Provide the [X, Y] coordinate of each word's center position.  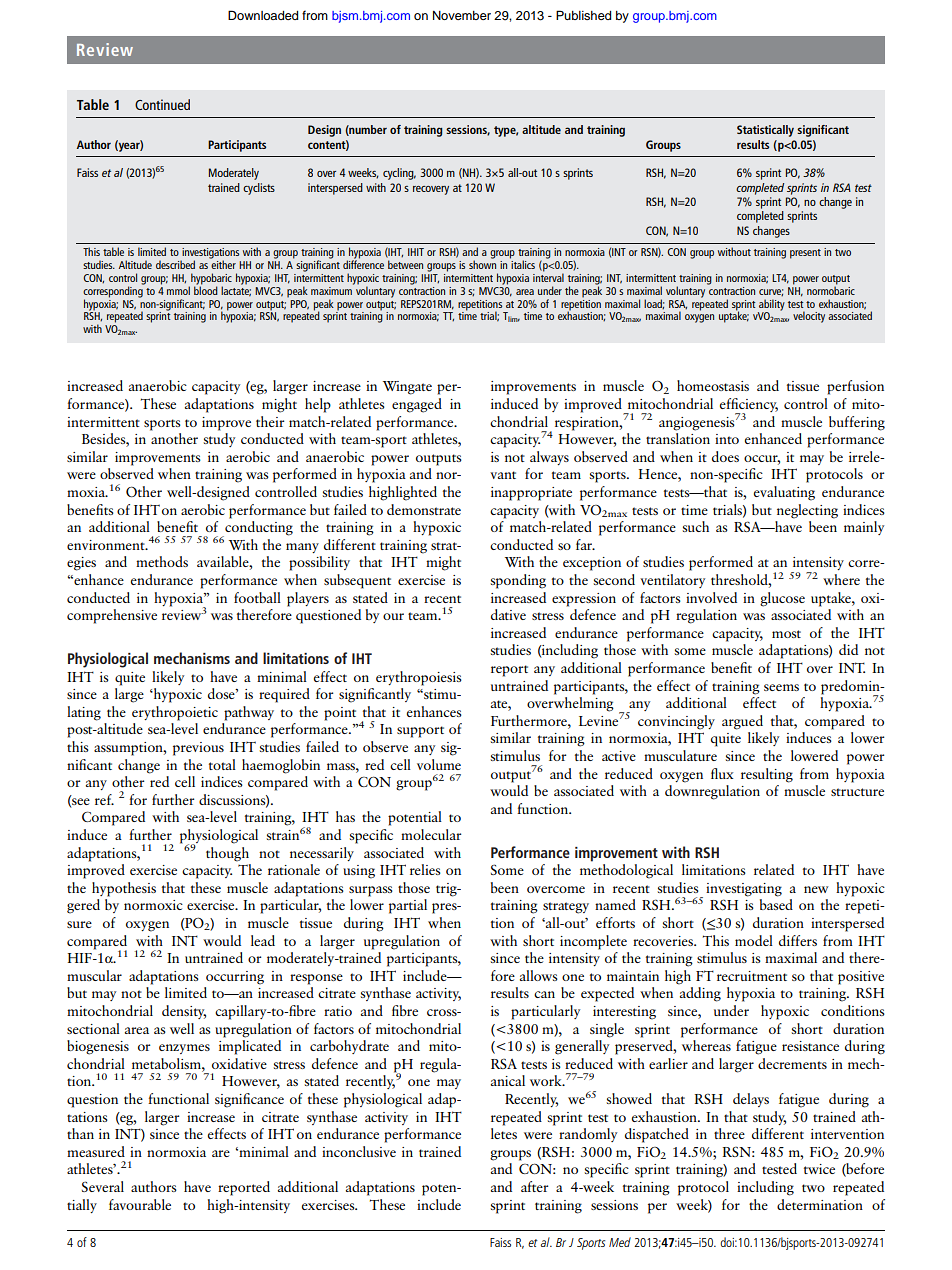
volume [439, 764]
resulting [767, 775]
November [462, 15]
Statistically [765, 131]
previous [198, 749]
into [727, 439]
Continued [162, 104]
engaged [417, 405]
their [270, 421]
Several [103, 1186]
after [534, 1186]
